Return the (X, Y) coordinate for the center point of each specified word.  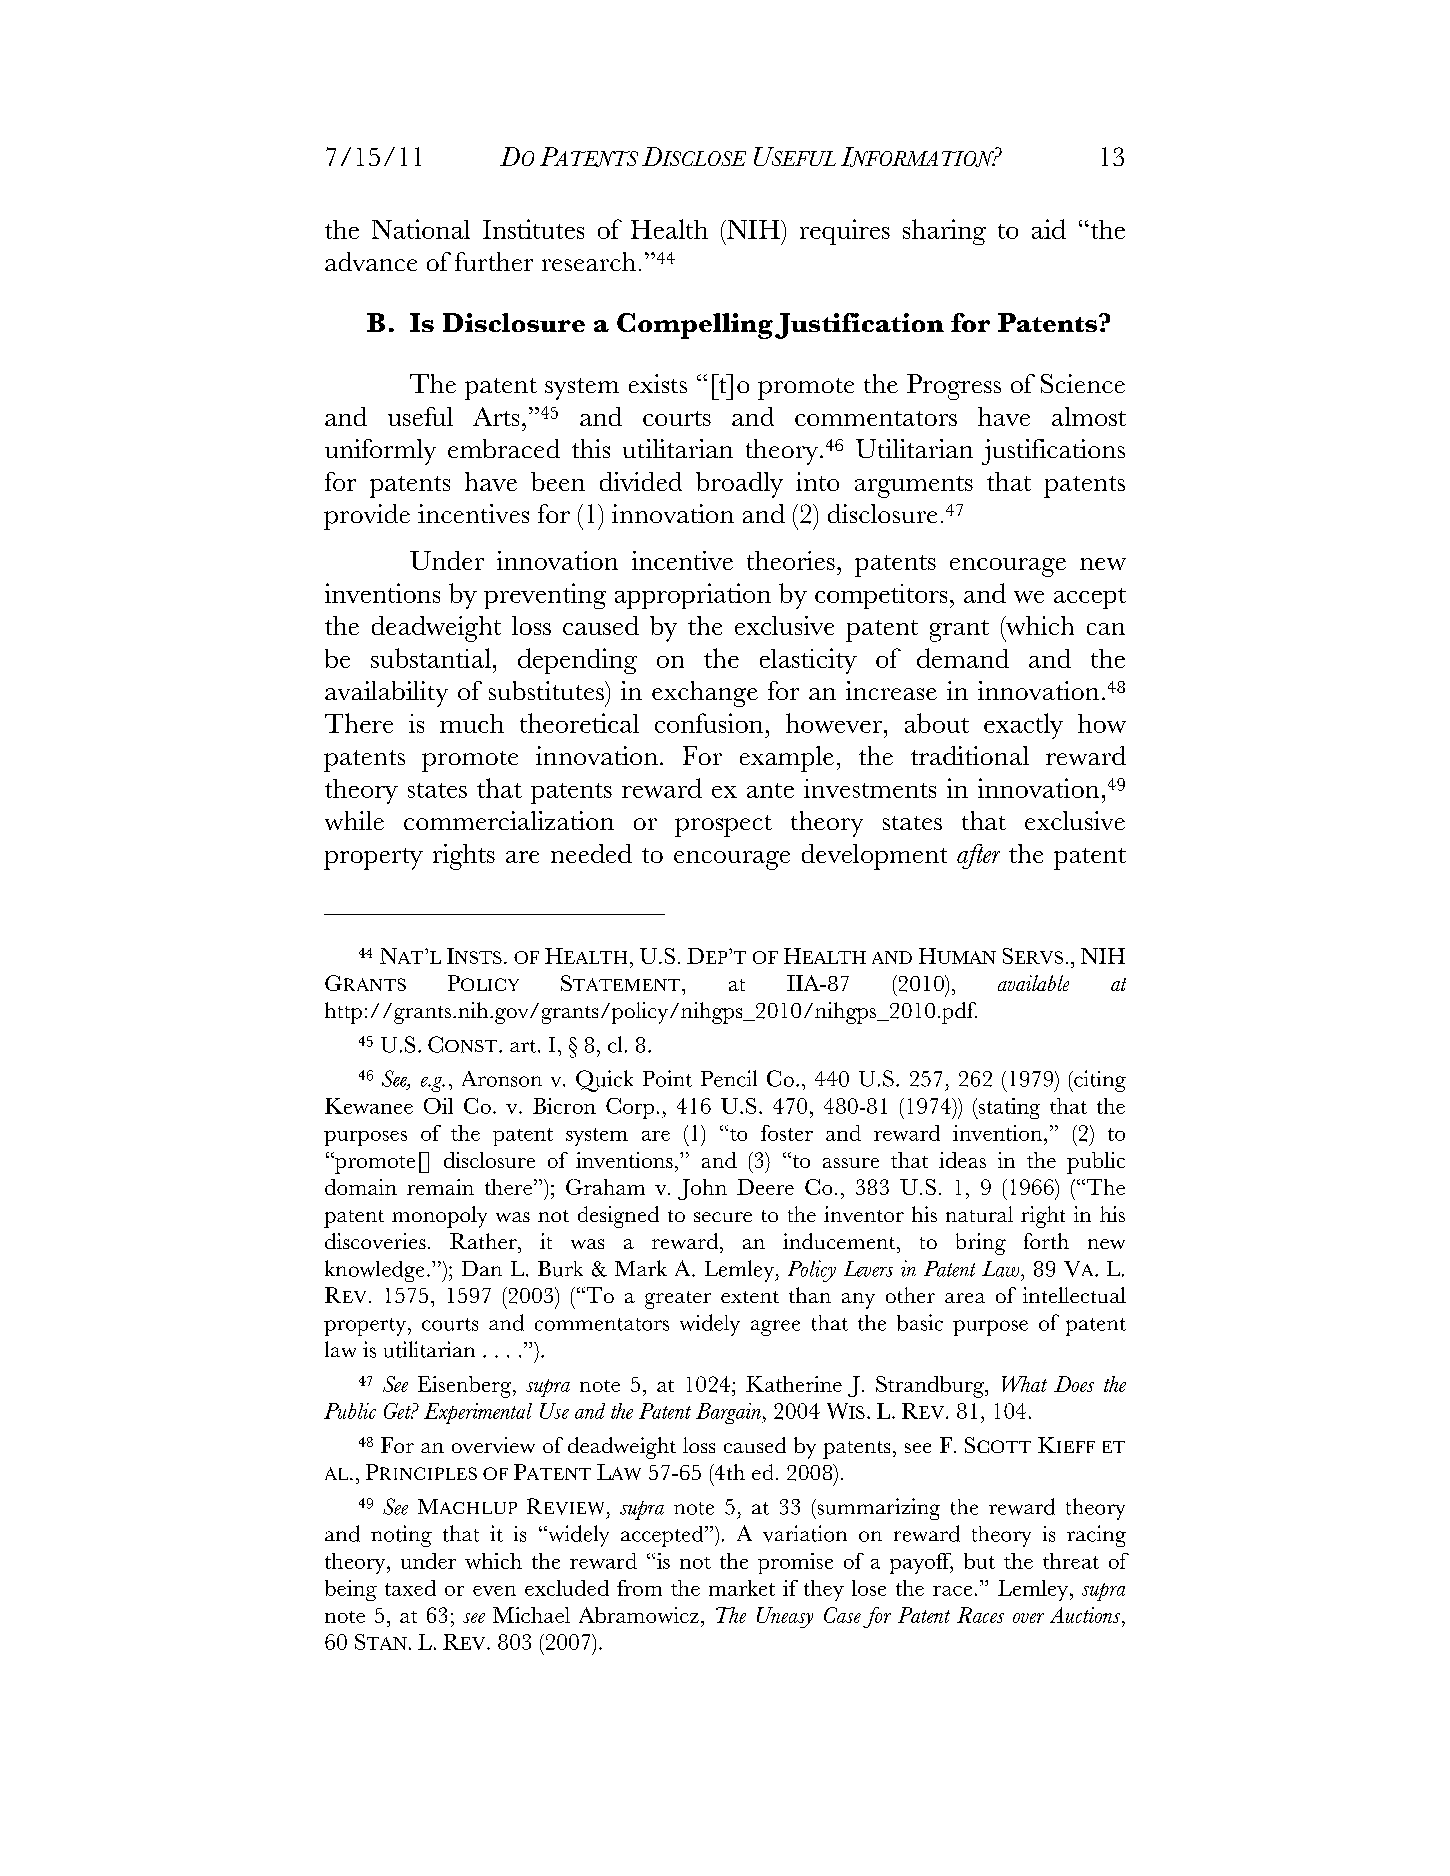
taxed (410, 1588)
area (965, 1298)
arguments (914, 487)
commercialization (509, 820)
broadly (739, 485)
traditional (970, 755)
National (421, 229)
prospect (723, 826)
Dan (482, 1268)
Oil (438, 1106)
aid (1049, 229)
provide (367, 517)
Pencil (729, 1078)
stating (1008, 1108)
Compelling (695, 326)
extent (750, 1297)
